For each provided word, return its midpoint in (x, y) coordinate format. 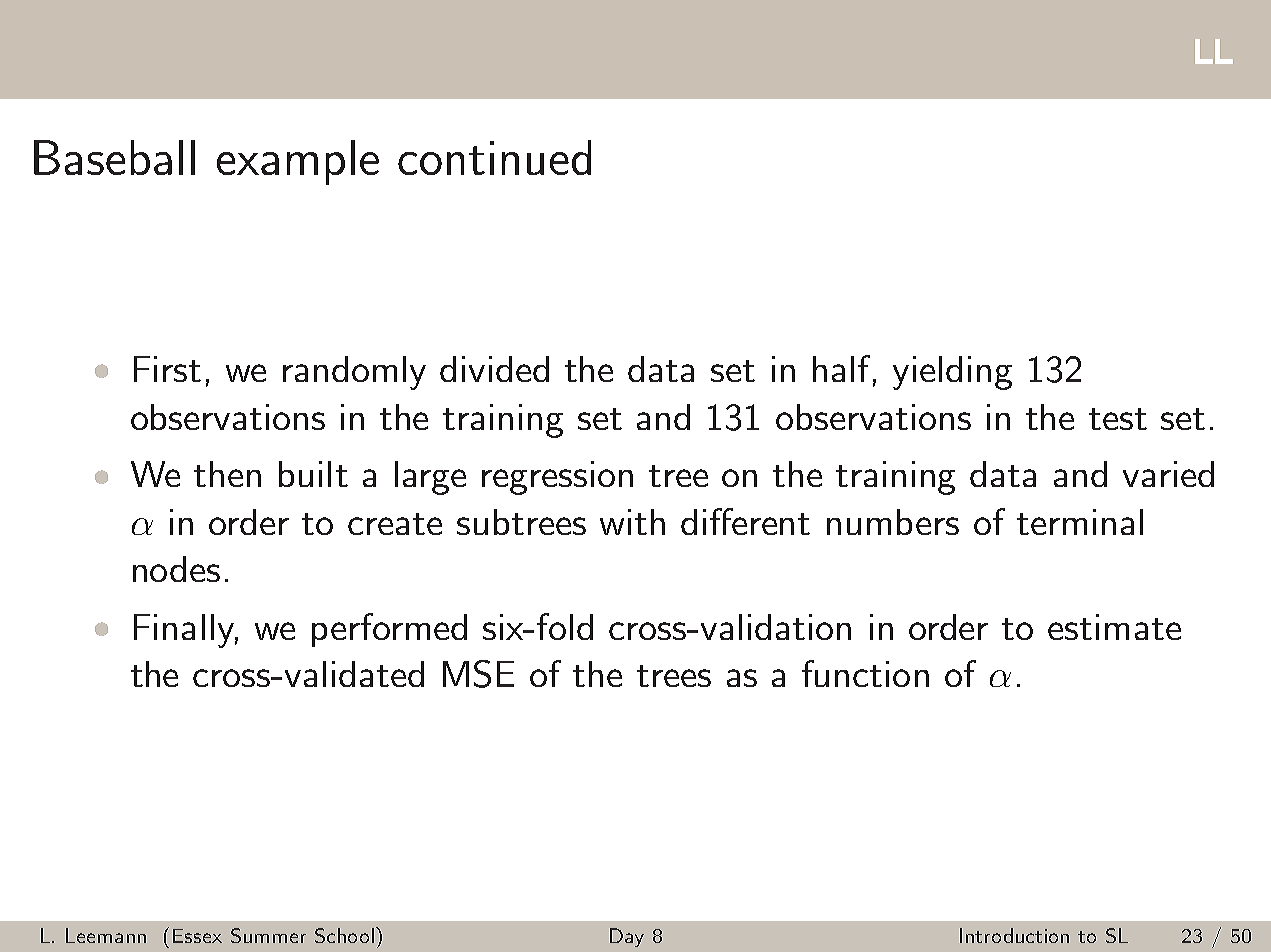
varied (1168, 474)
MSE (478, 674)
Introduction (1014, 935)
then (227, 474)
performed (389, 630)
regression (557, 478)
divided (494, 369)
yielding (952, 373)
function (865, 673)
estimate (1114, 627)
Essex (197, 936)
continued (494, 157)
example (298, 162)
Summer (268, 935)
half (841, 368)
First (167, 369)
